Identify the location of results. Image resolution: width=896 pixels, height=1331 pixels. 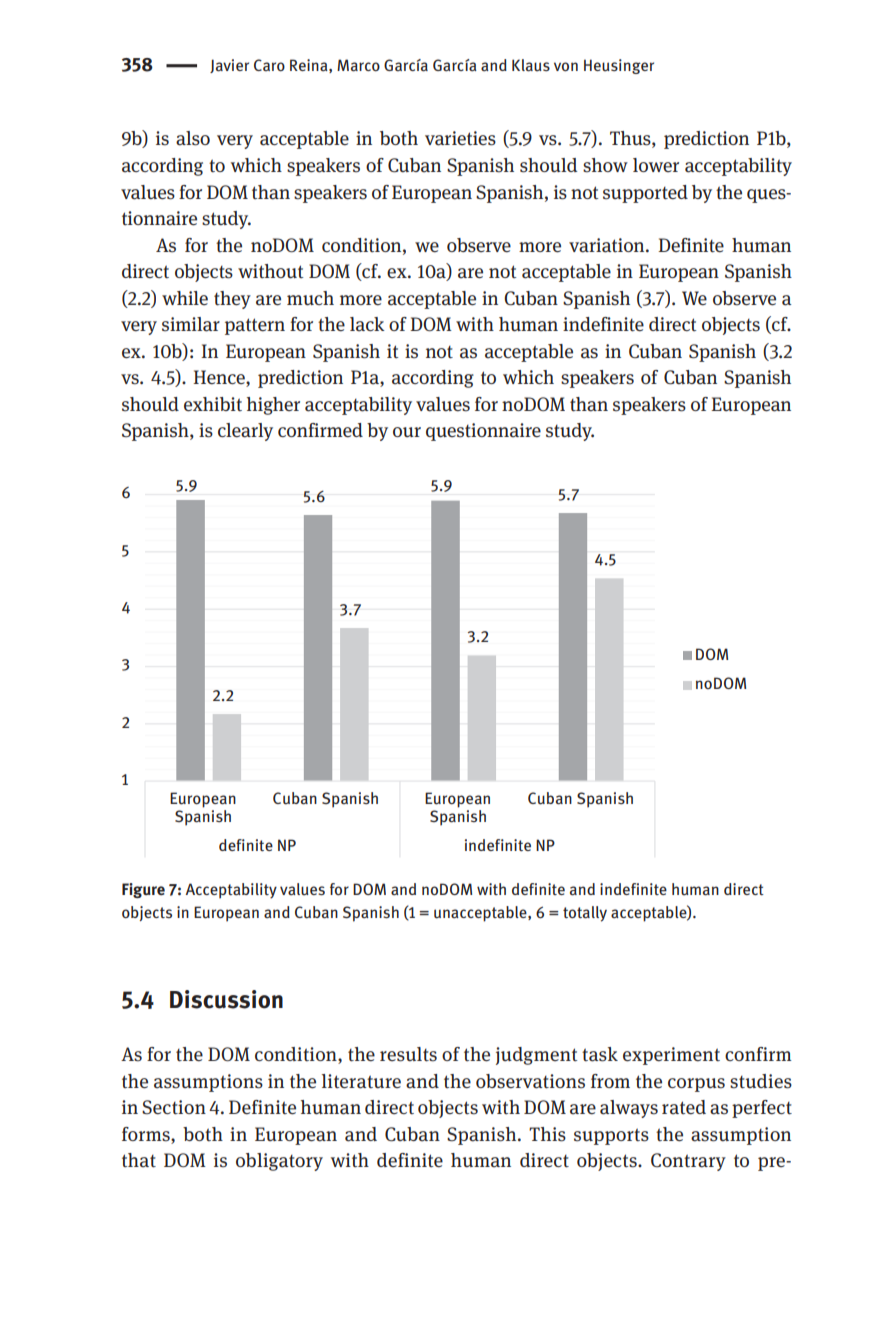
(408, 1054).
